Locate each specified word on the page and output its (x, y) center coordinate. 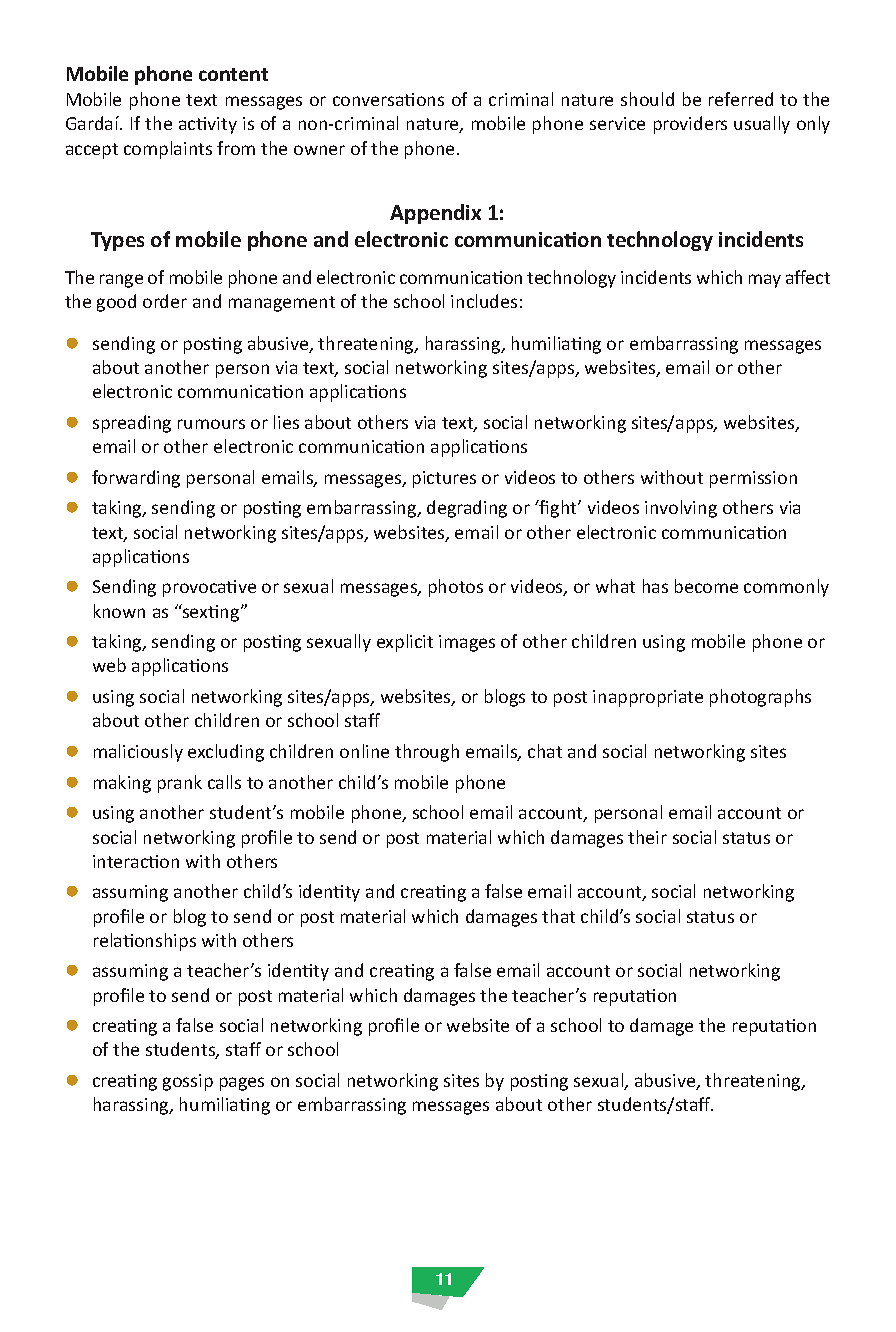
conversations (388, 99)
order (165, 301)
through (427, 753)
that (558, 916)
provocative (209, 588)
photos (456, 588)
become (706, 586)
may (765, 281)
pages (242, 1084)
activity (208, 125)
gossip (188, 1082)
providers (690, 125)
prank (180, 784)
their (647, 837)
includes (484, 301)
